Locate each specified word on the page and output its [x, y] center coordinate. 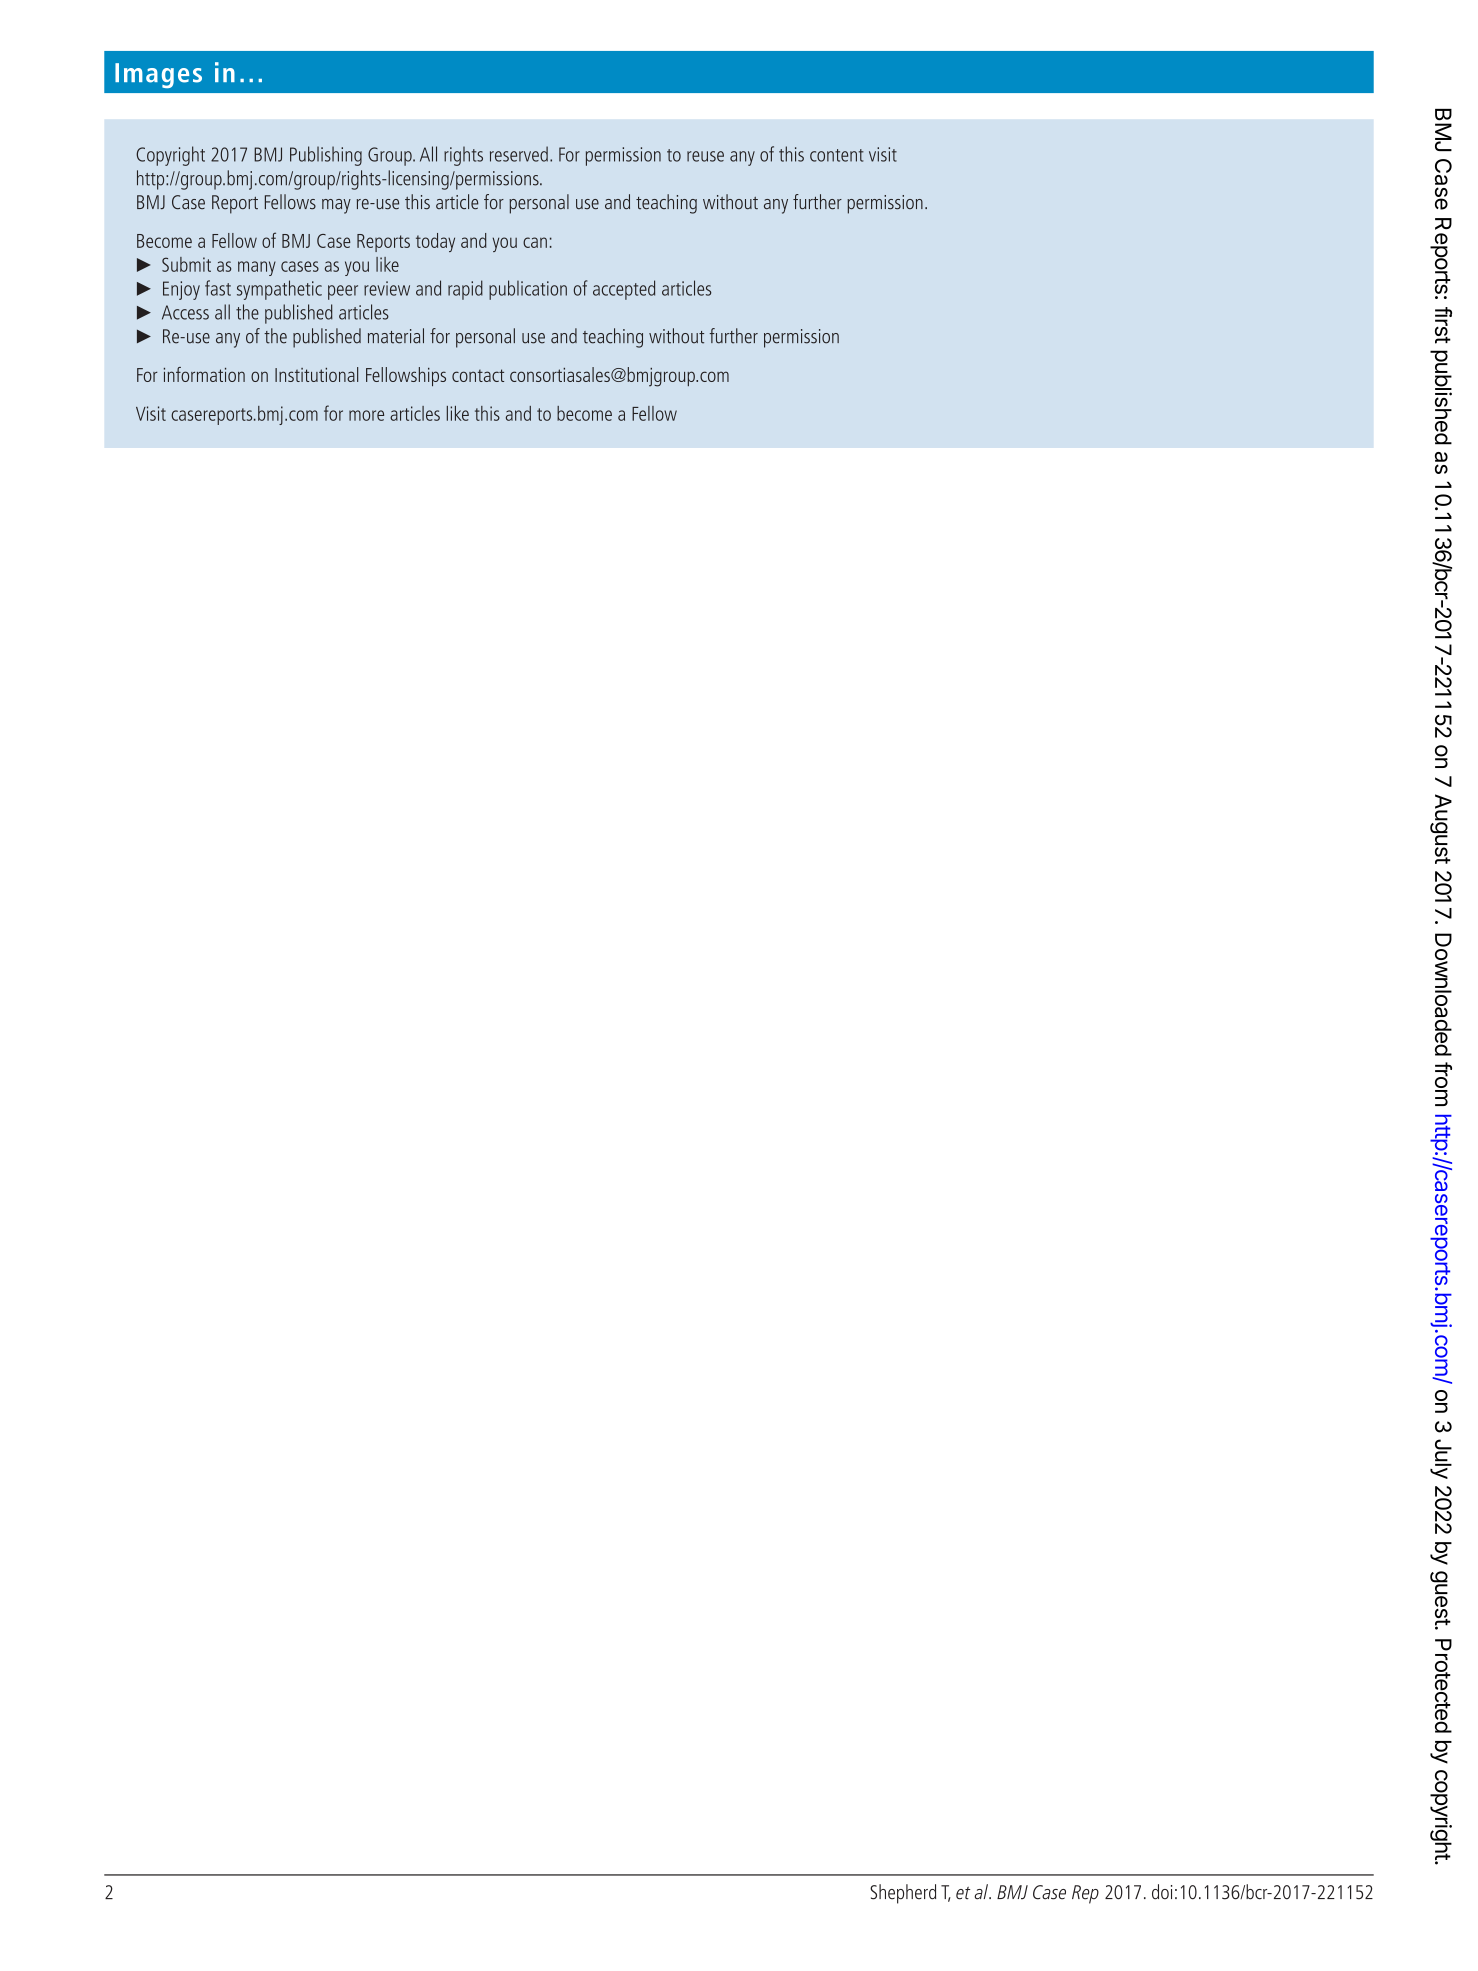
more [366, 415]
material [396, 336]
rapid [465, 290]
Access [185, 312]
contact [478, 375]
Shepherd [903, 1894]
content [837, 155]
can [535, 242]
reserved [519, 154]
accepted [624, 290]
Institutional [316, 374]
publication [528, 290]
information [204, 374]
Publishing [326, 156]
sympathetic [279, 290]
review [387, 288]
